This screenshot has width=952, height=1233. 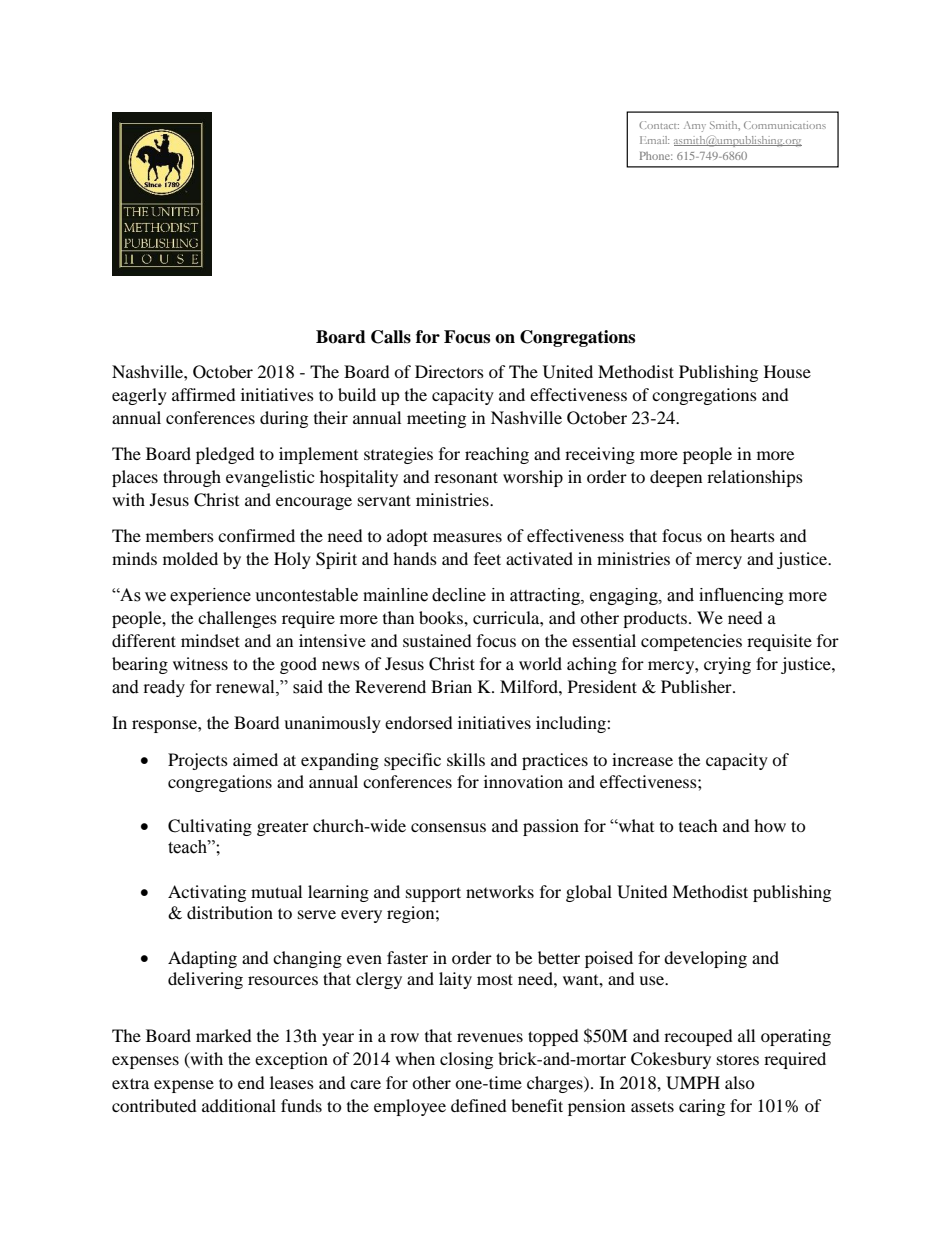 What do you see at coordinates (239, 1105) in the screenshot?
I see `additional` at bounding box center [239, 1105].
